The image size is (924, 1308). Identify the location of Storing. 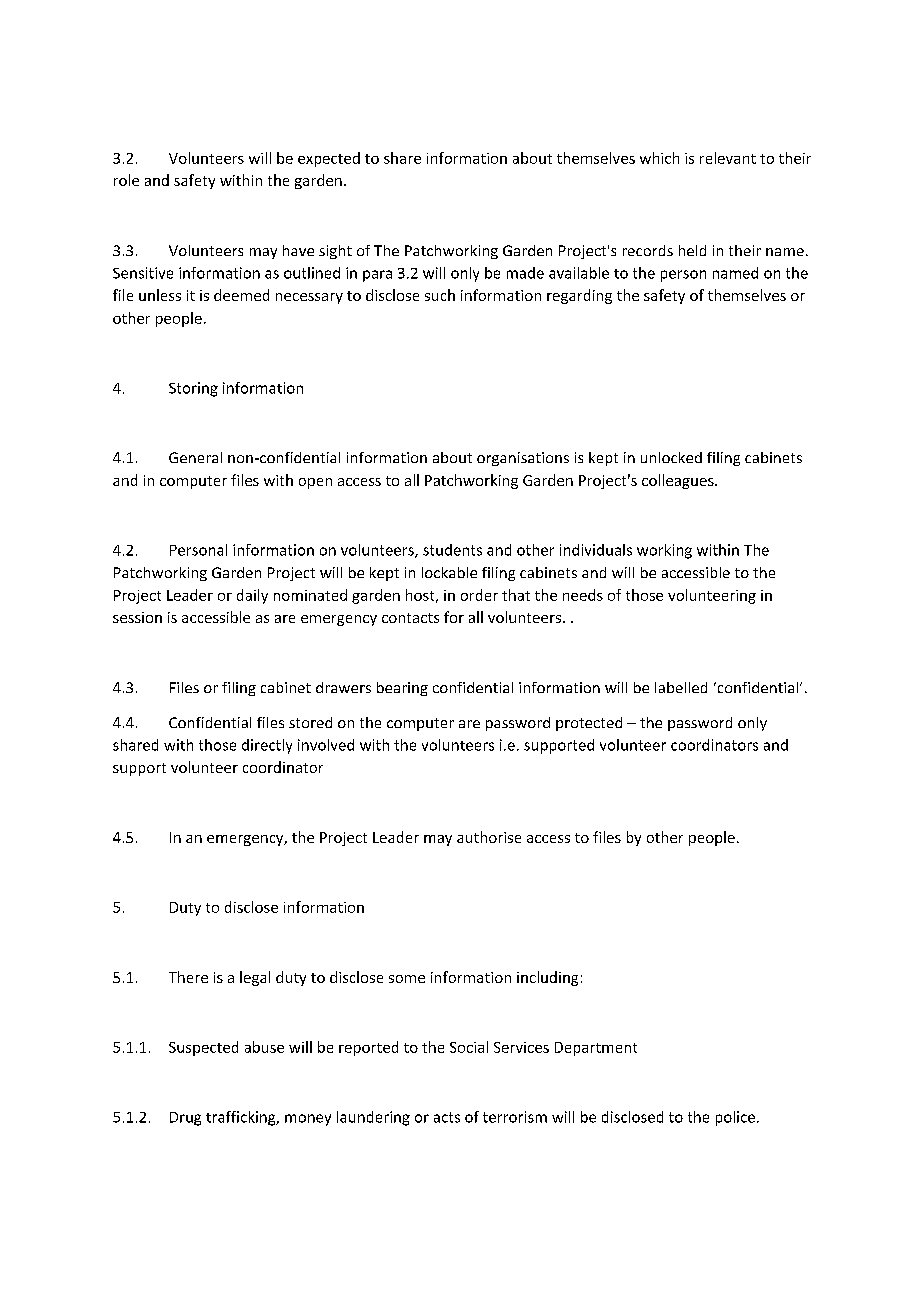
(193, 389).
